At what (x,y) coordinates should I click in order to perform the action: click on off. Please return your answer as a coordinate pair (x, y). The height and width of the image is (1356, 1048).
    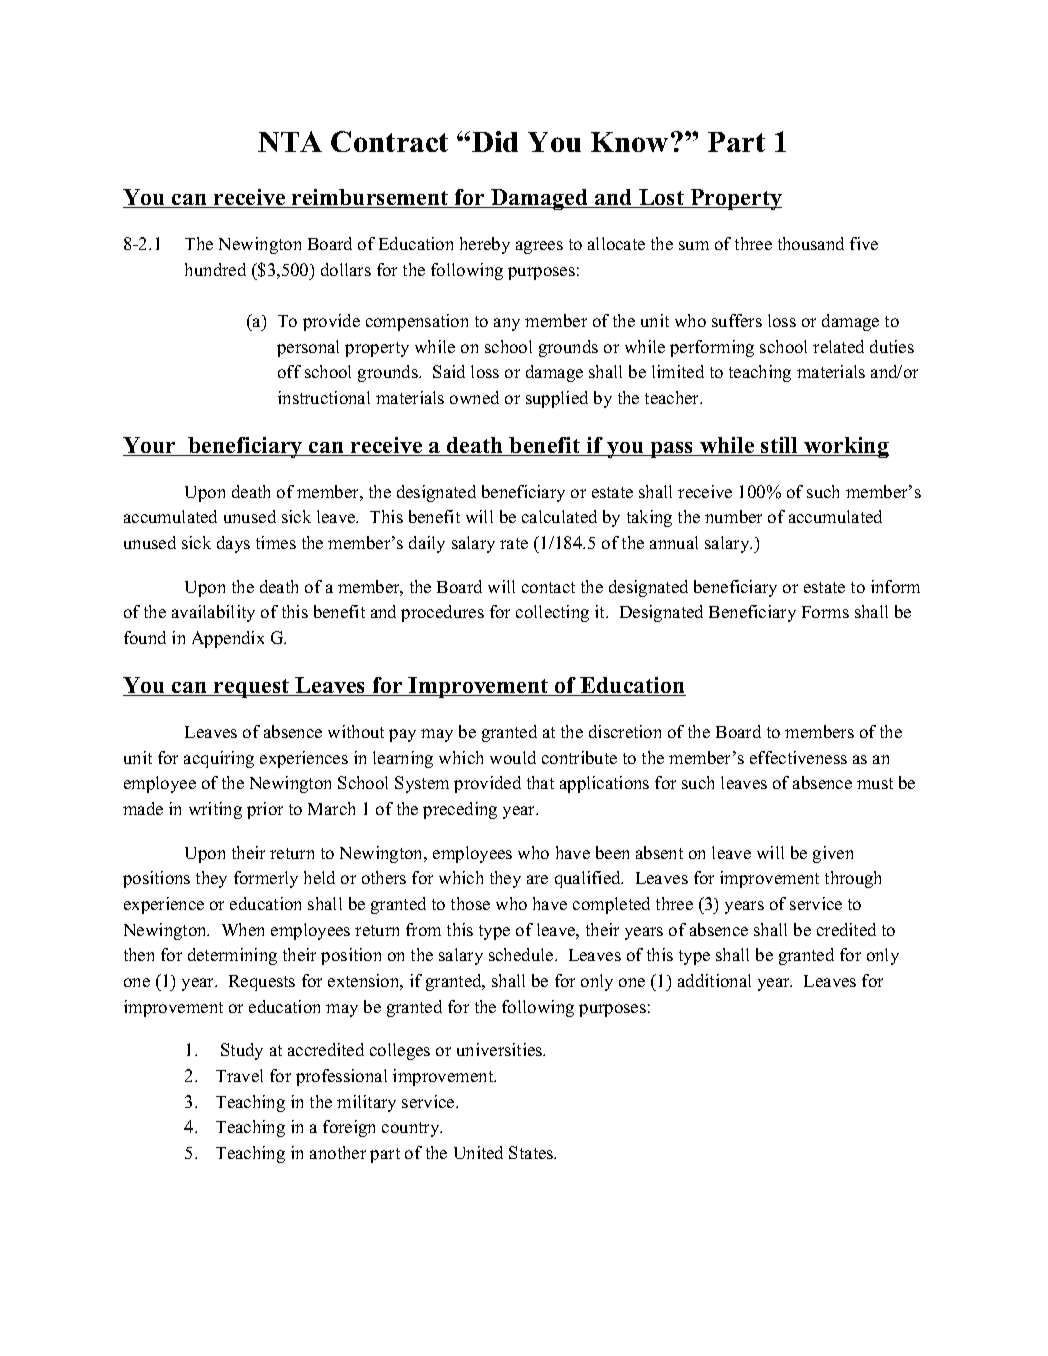
    Looking at the image, I should click on (289, 371).
